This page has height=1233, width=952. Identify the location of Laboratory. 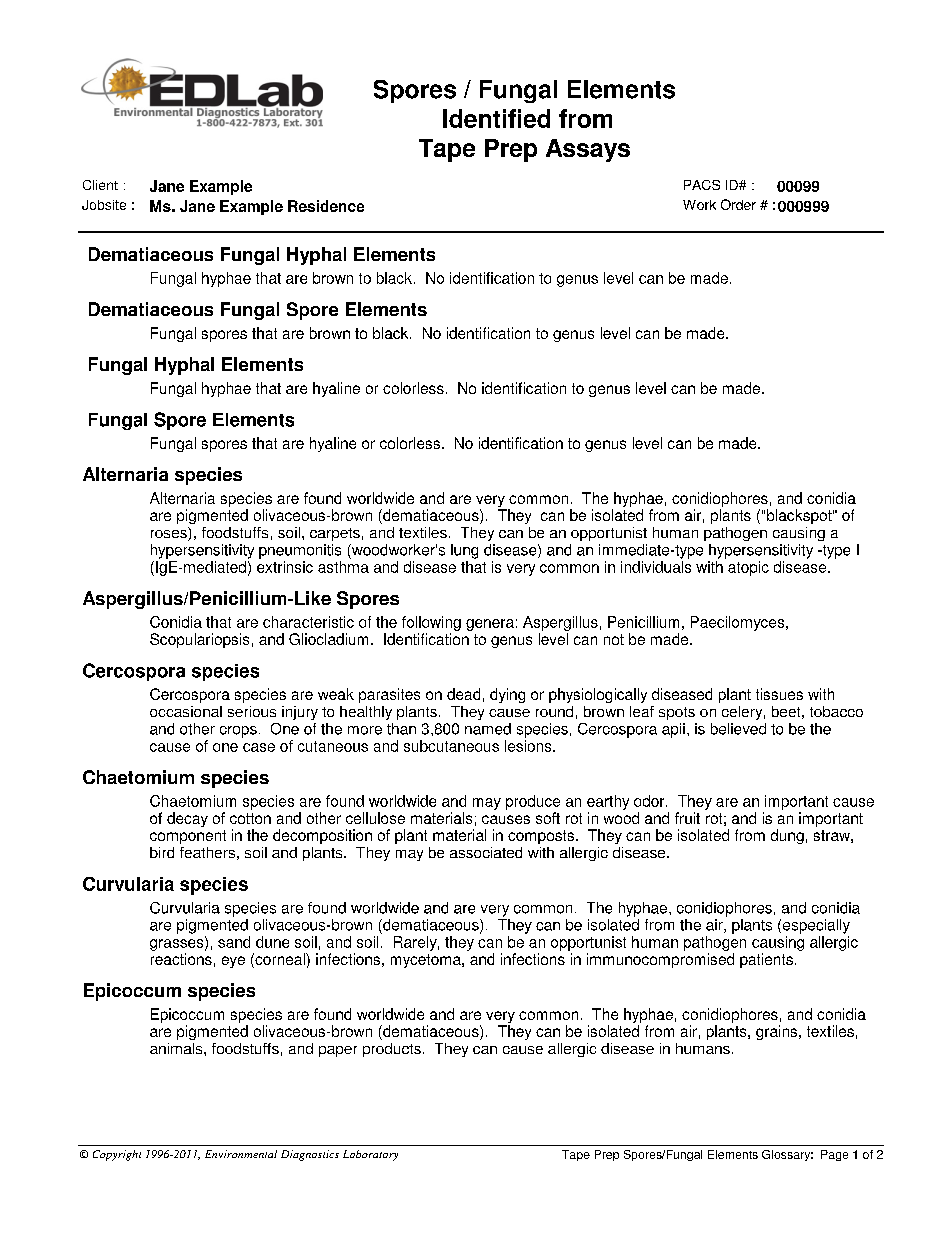
(370, 1155).
